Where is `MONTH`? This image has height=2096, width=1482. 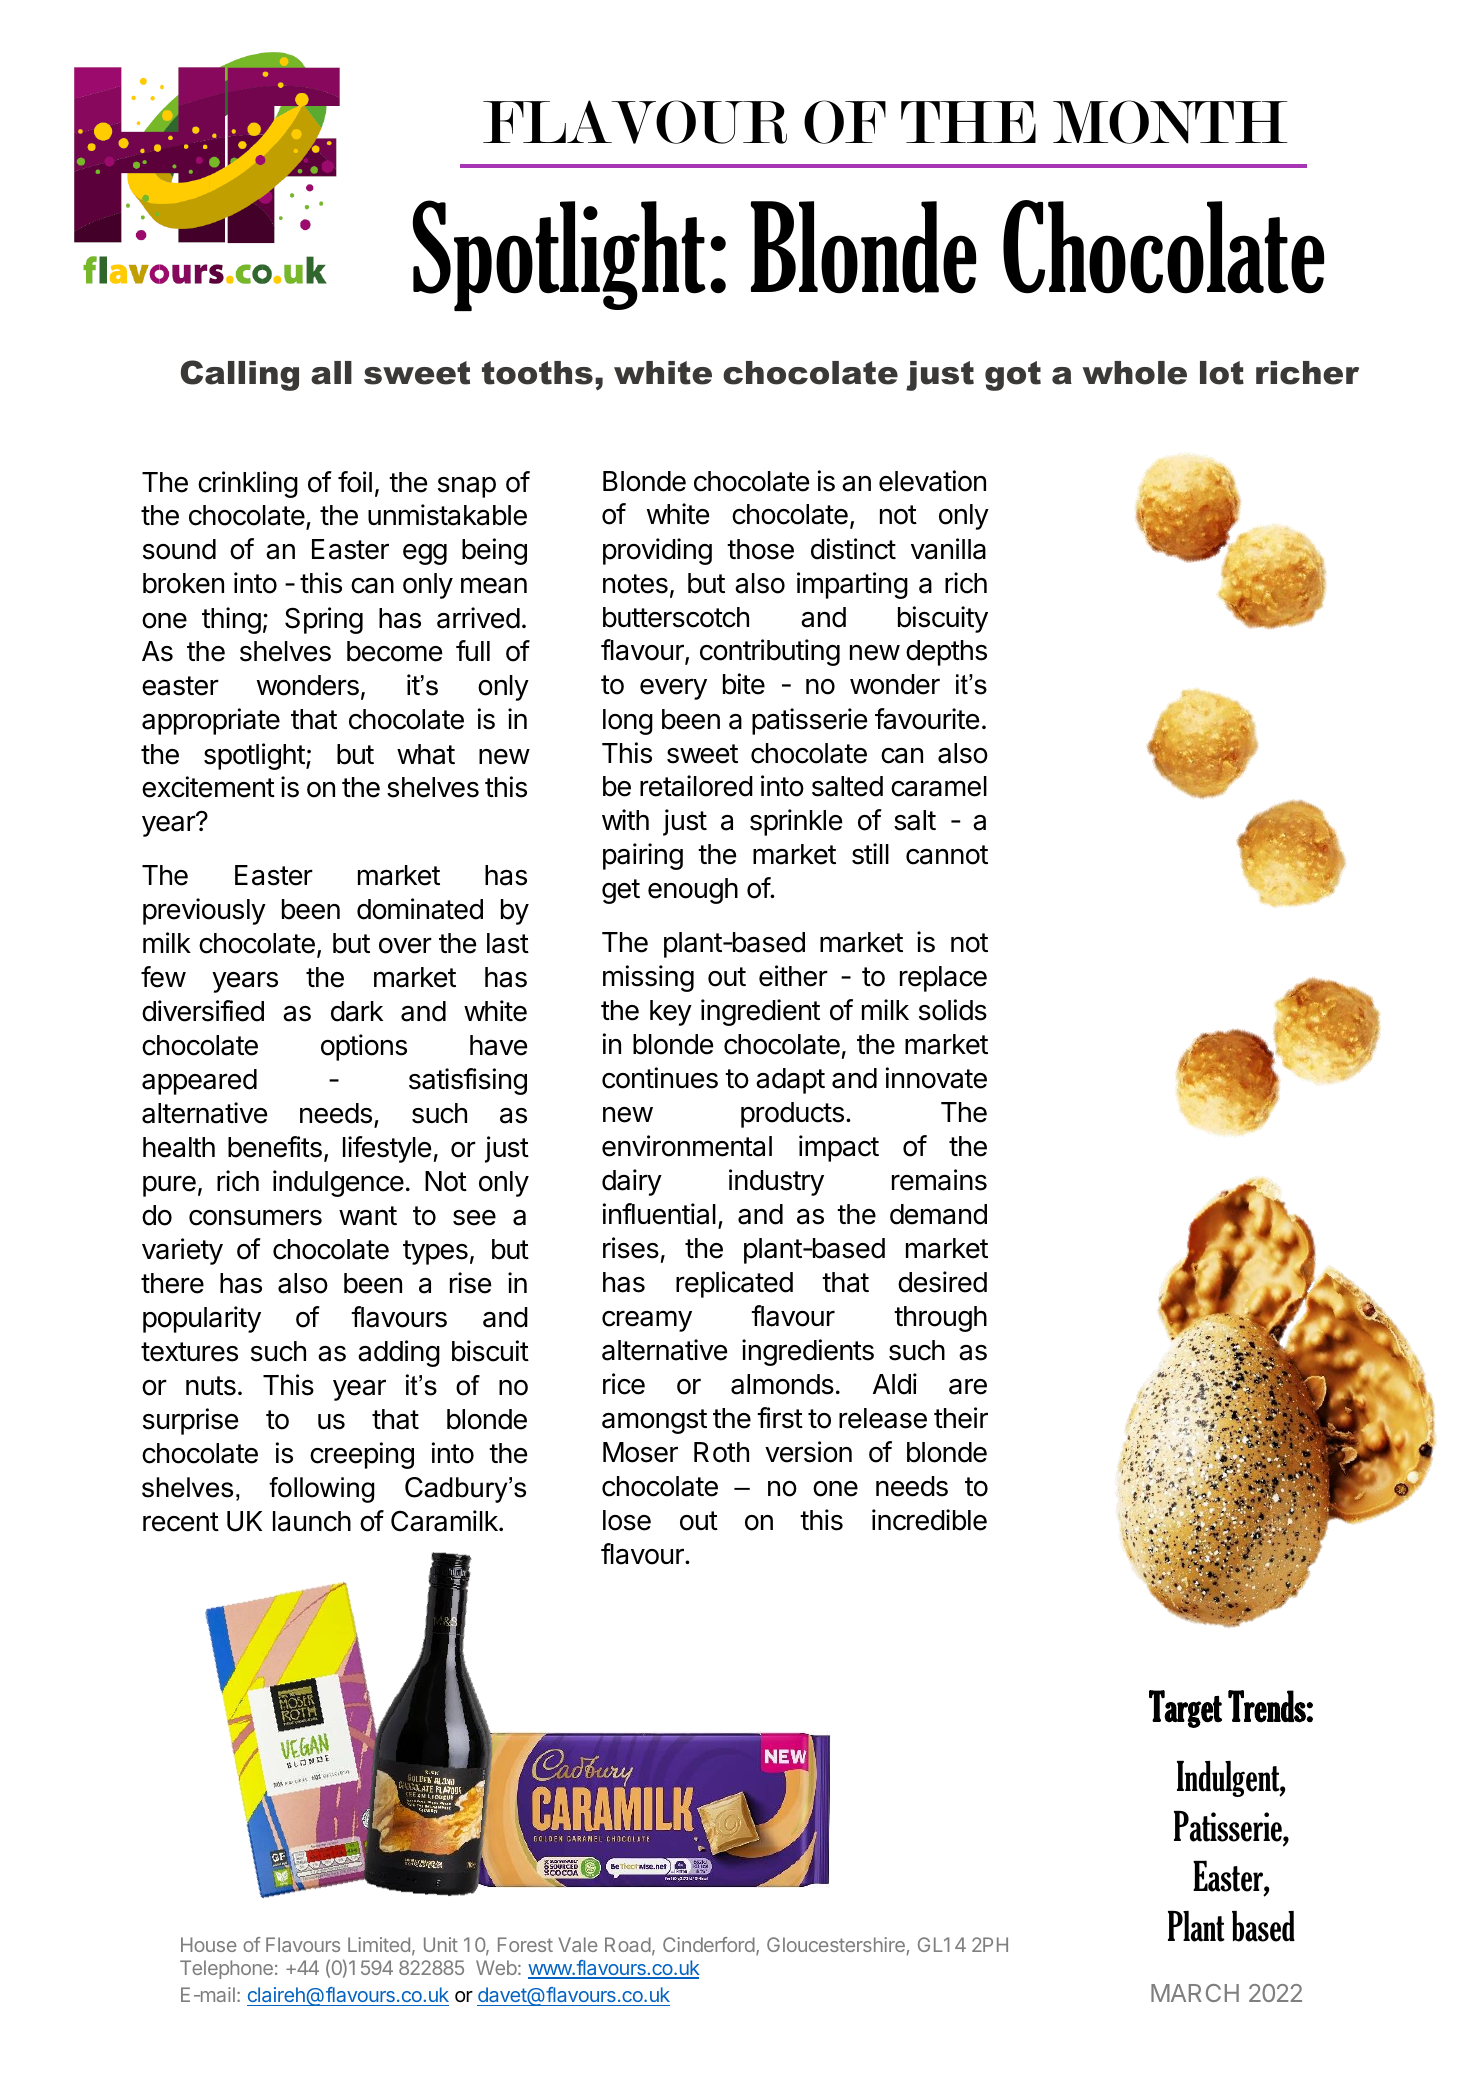 MONTH is located at coordinates (1170, 122).
